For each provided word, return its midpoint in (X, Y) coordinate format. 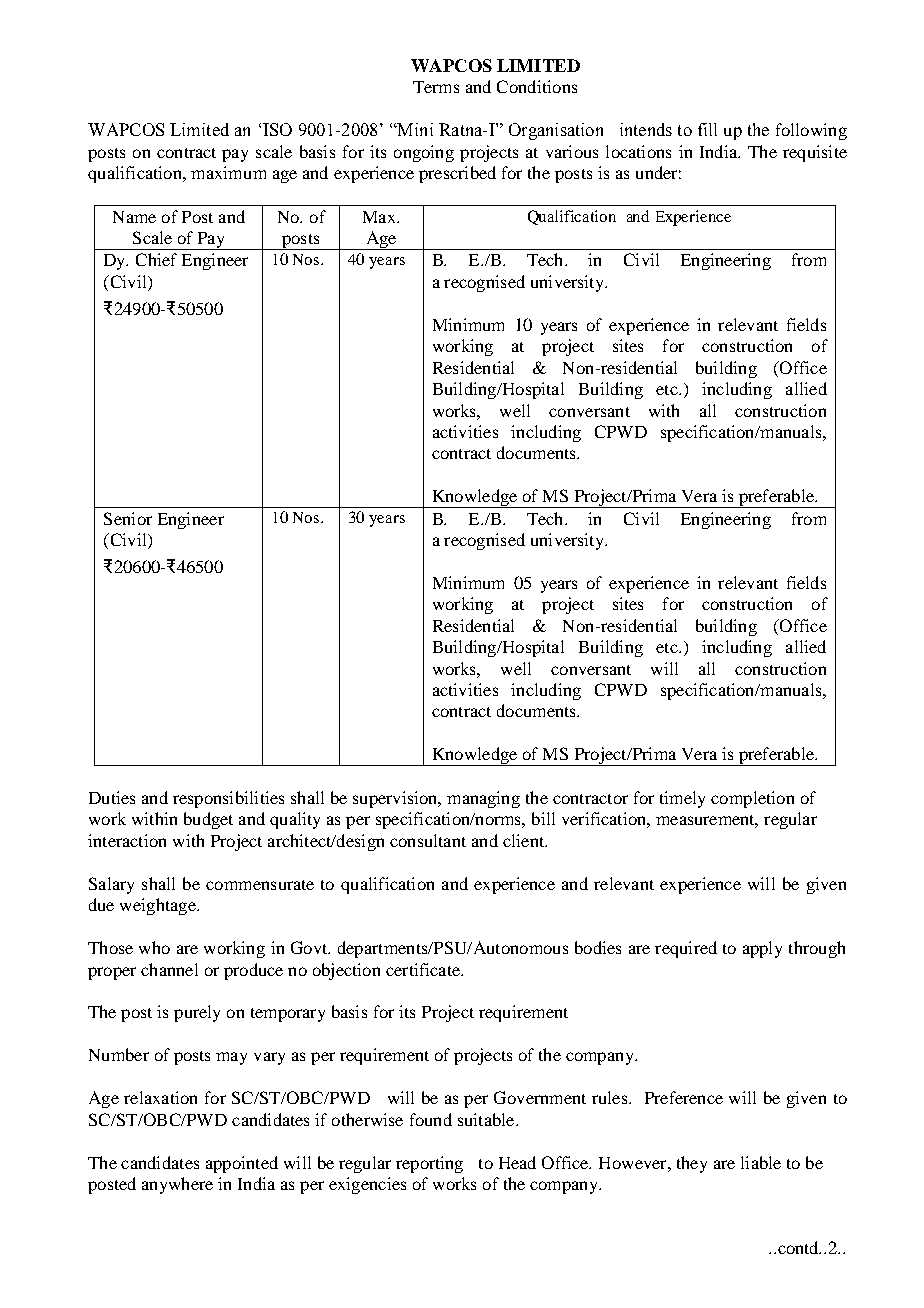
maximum (228, 172)
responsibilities (228, 799)
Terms (436, 87)
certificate (424, 969)
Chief (156, 259)
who (154, 947)
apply (762, 949)
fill (707, 129)
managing (483, 799)
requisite (815, 153)
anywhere (177, 1185)
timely (682, 799)
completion (752, 799)
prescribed (457, 174)
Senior (128, 518)
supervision (396, 799)
